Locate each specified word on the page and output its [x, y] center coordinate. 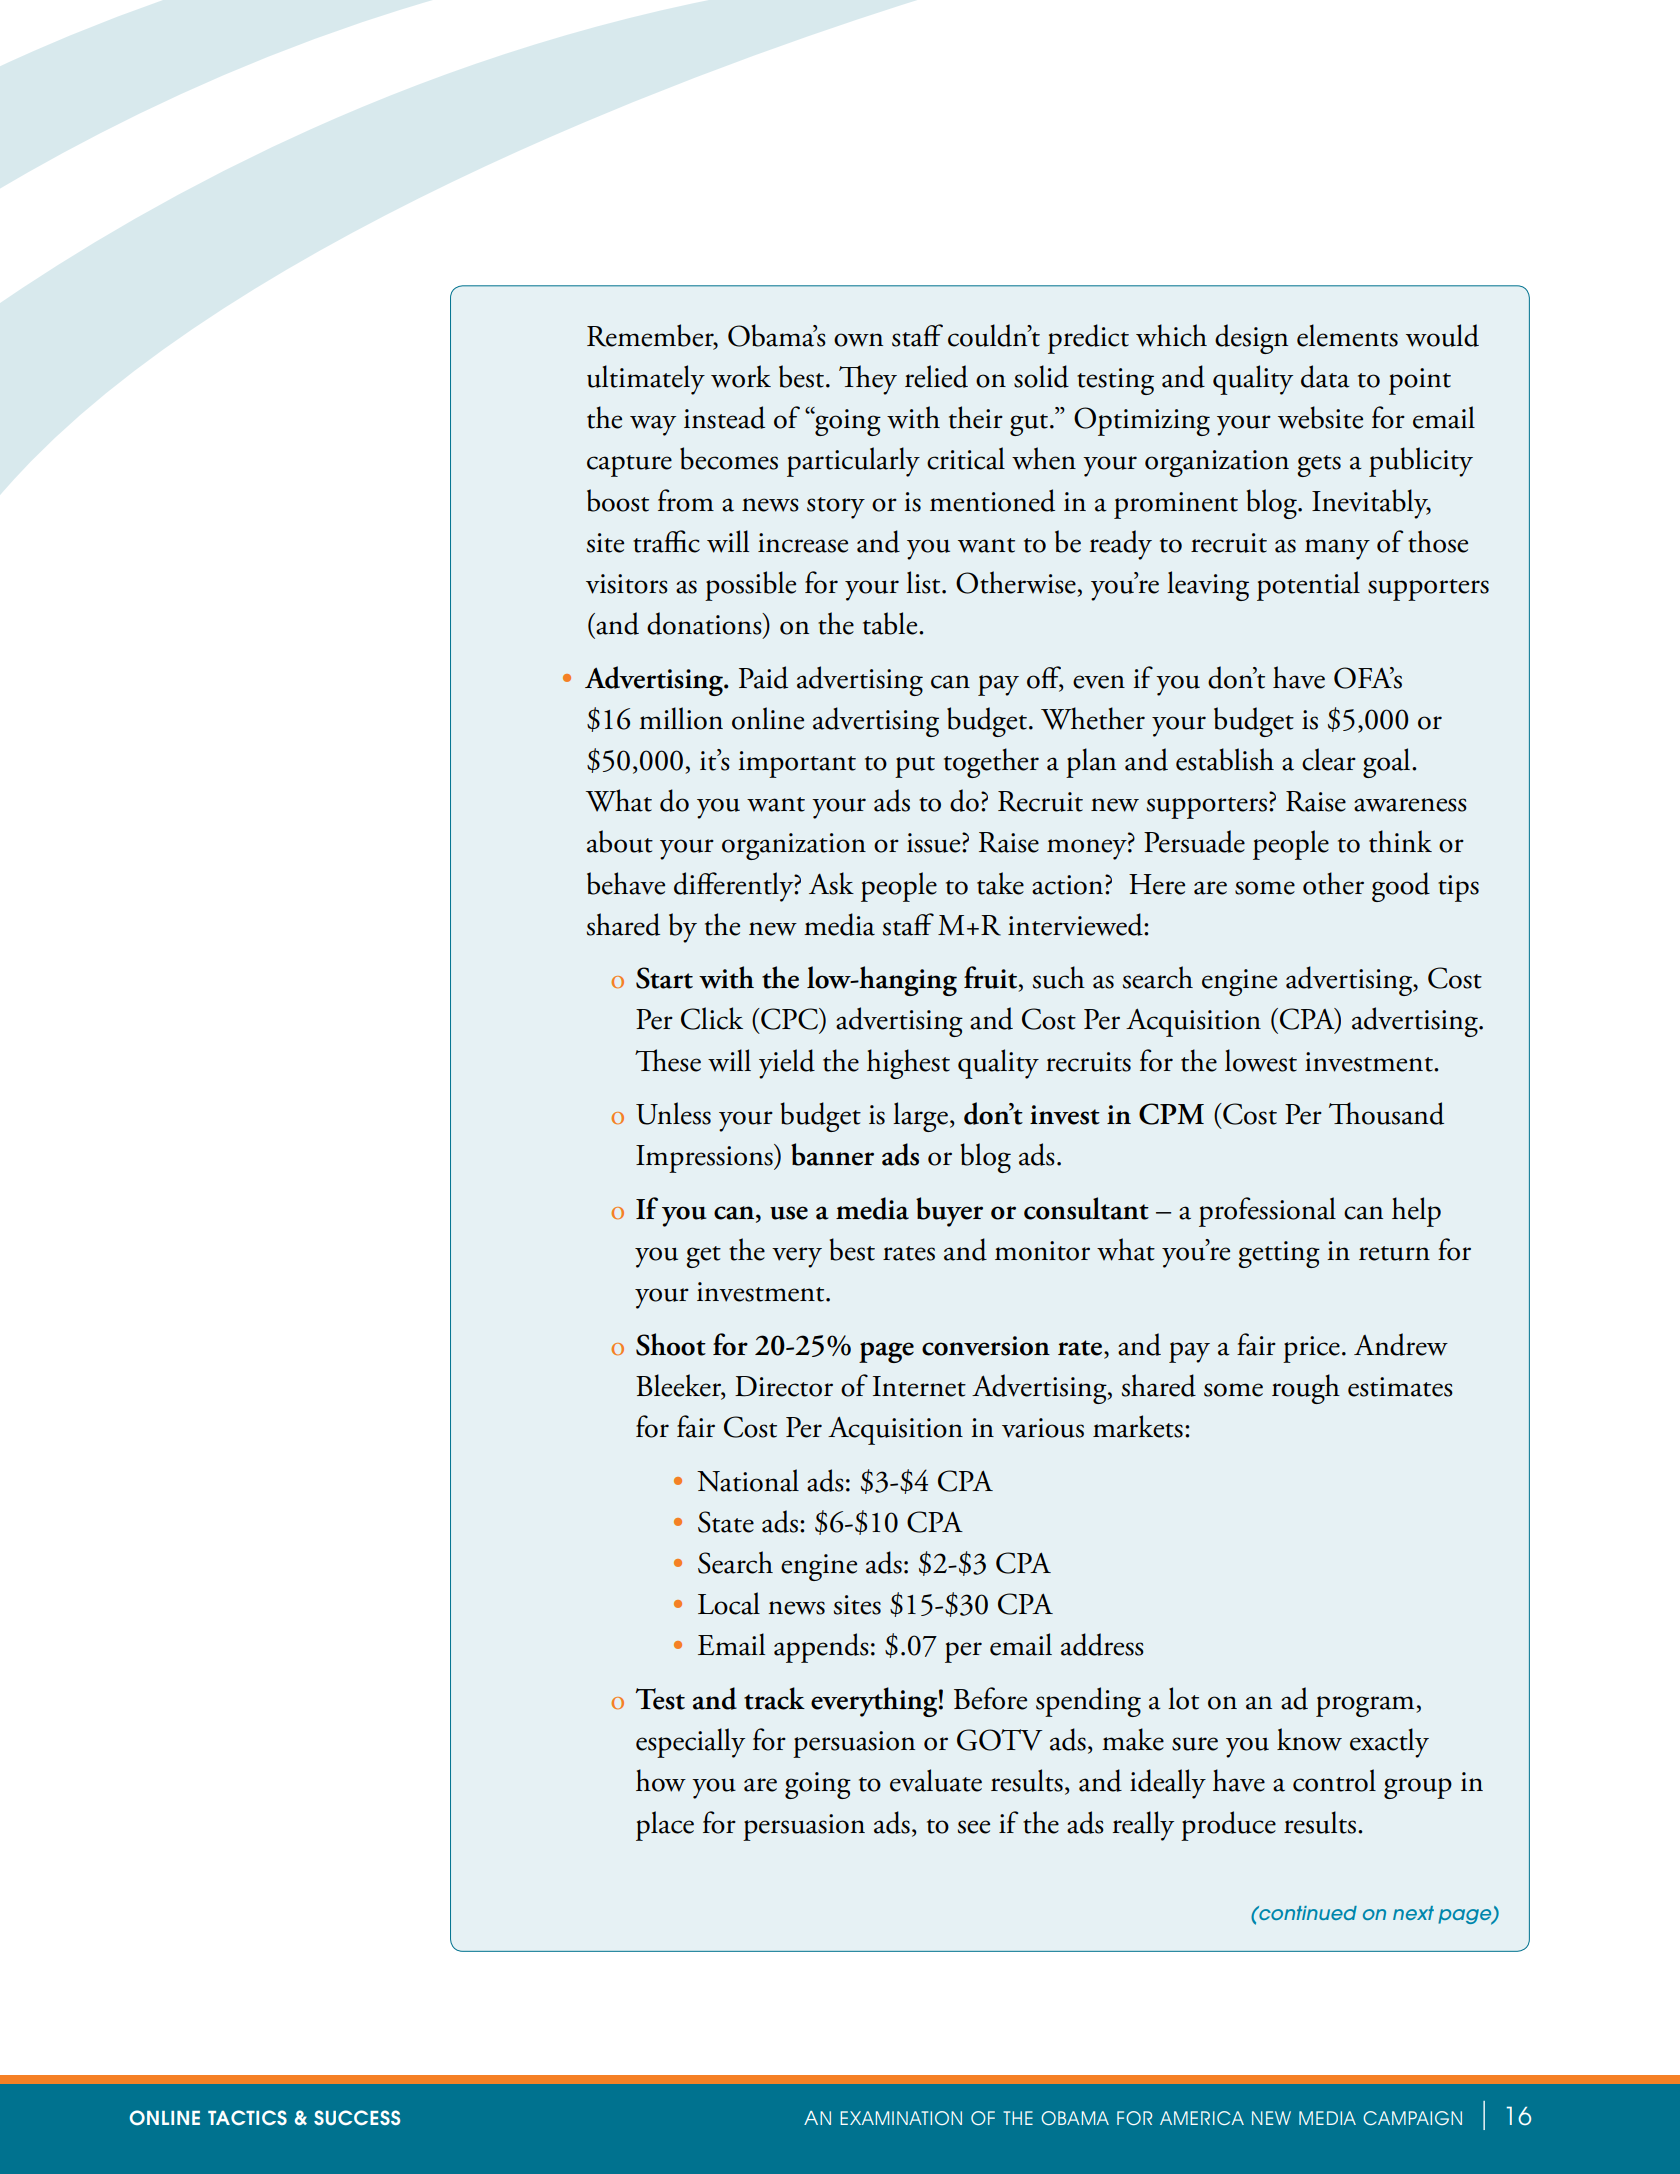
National [748, 1480]
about [620, 841]
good [1401, 887]
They [868, 380]
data [1325, 376]
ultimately [646, 380]
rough [1306, 1389]
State [726, 1522]
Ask [831, 883]
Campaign [1412, 2118]
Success [357, 2117]
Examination [901, 2118]
